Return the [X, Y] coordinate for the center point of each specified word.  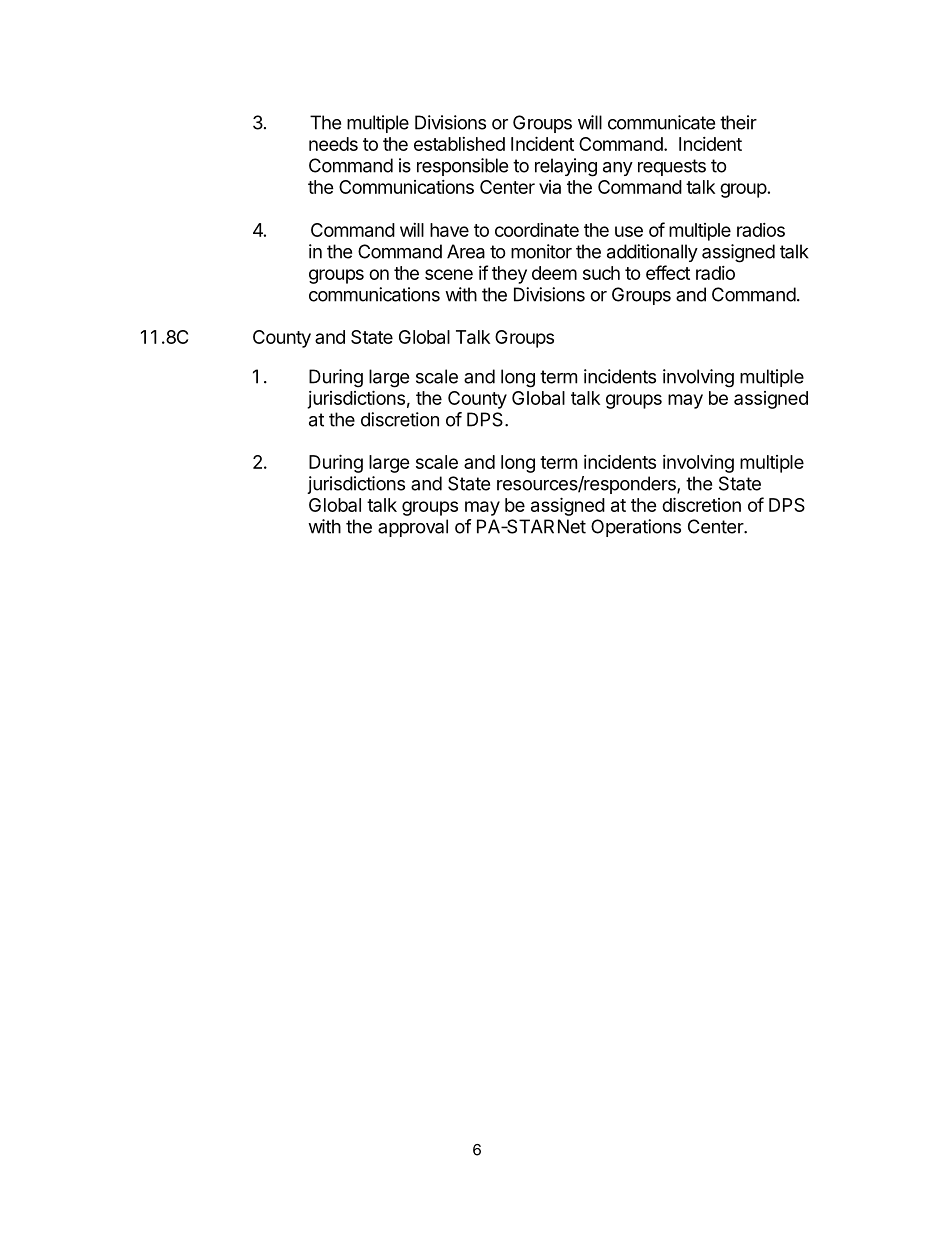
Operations [636, 528]
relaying [566, 167]
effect [668, 272]
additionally [652, 253]
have [449, 230]
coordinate [537, 230]
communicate [661, 122]
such [601, 273]
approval [413, 528]
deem [554, 273]
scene [449, 274]
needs [333, 144]
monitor [541, 251]
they [509, 275]
